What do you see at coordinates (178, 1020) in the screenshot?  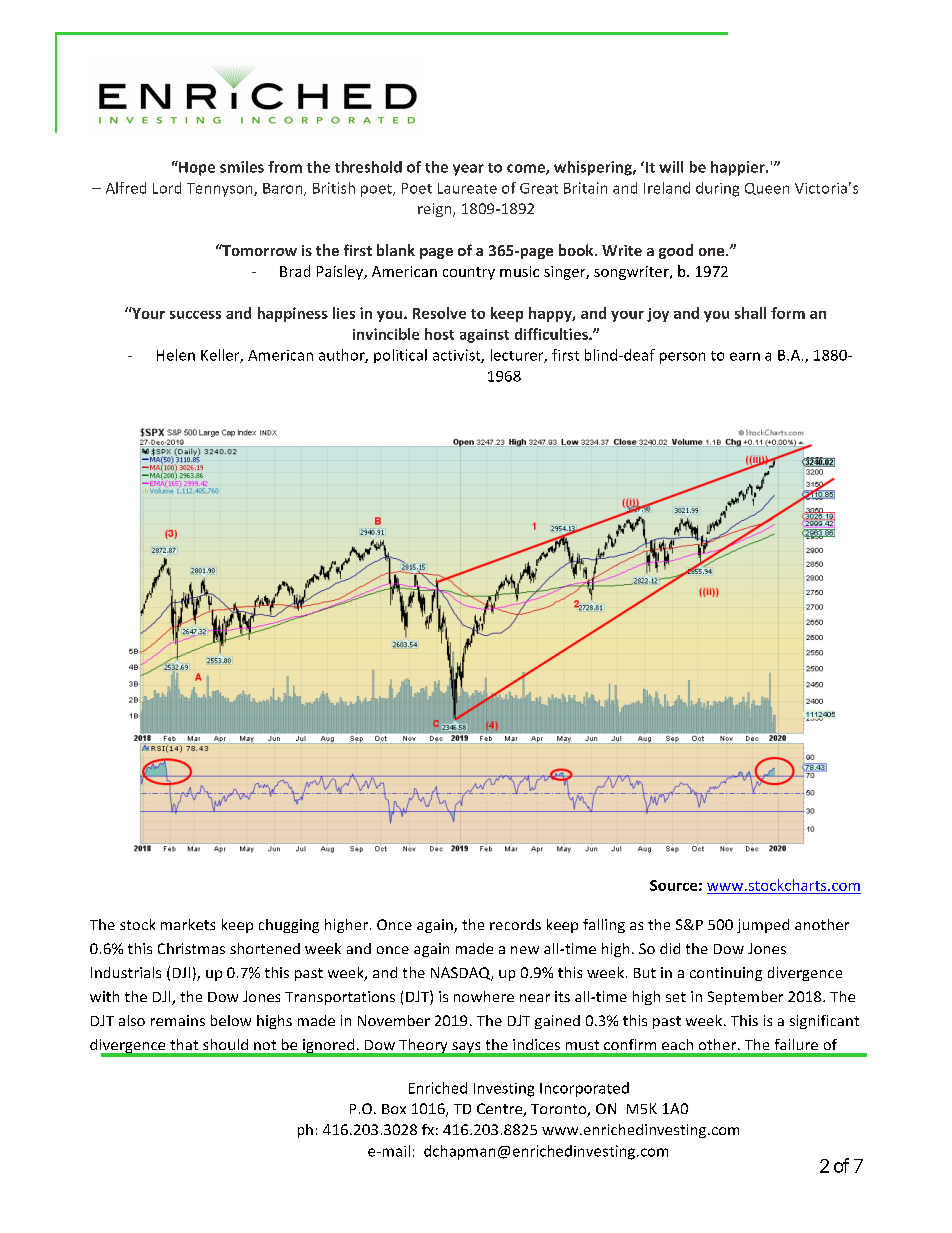 I see `remains` at bounding box center [178, 1020].
